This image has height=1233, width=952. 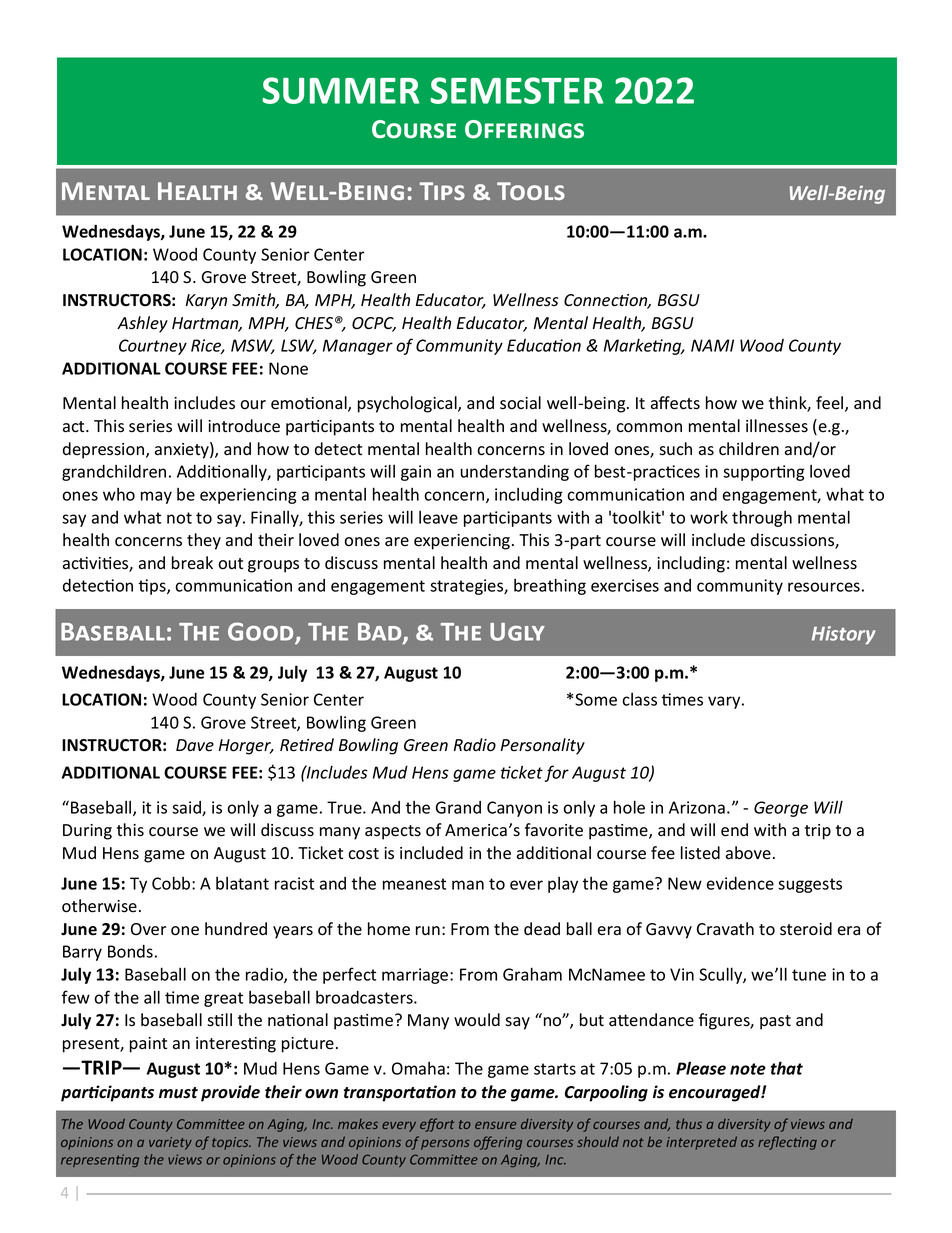 I want to click on resources, so click(x=824, y=587).
